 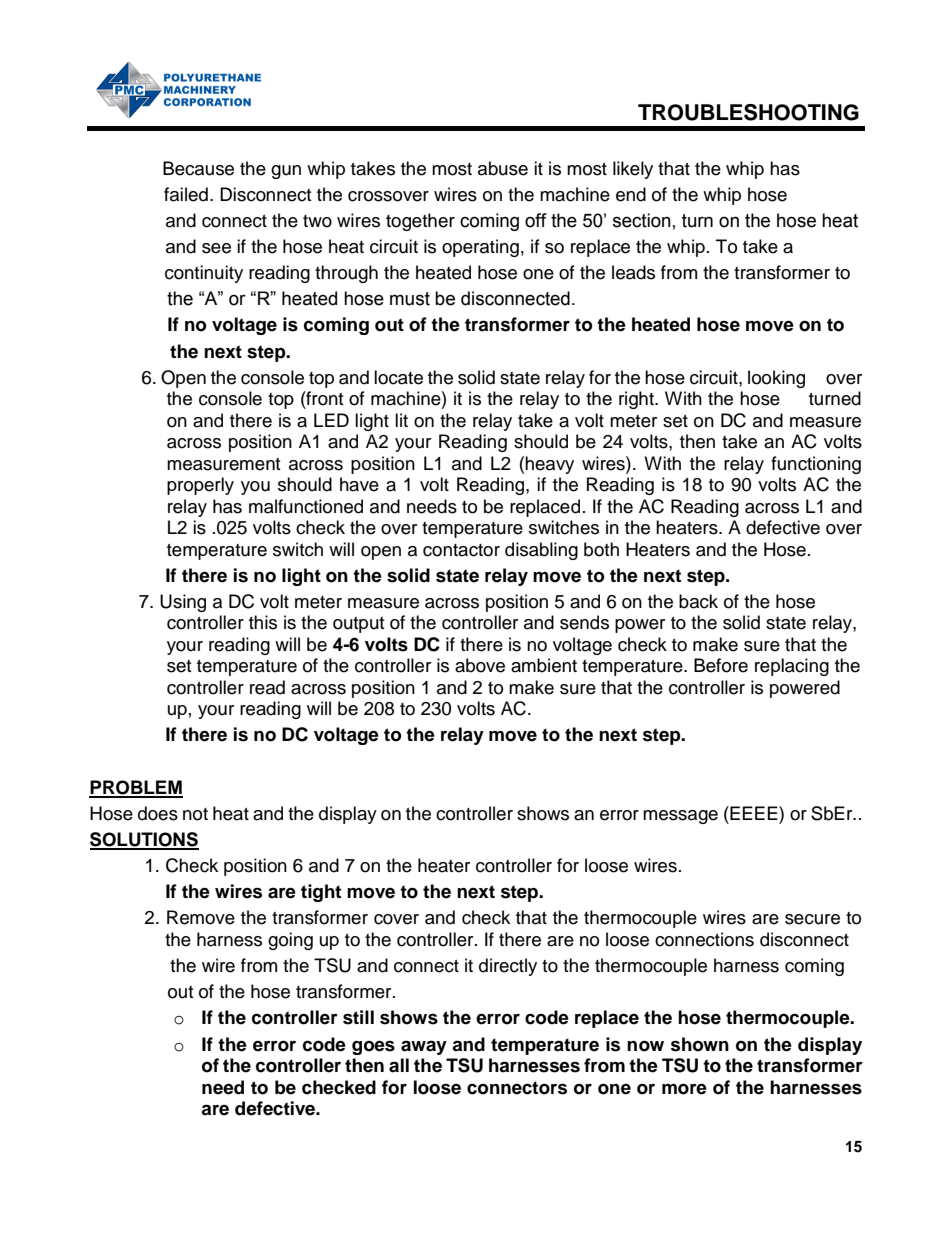 I want to click on back, so click(x=698, y=601).
